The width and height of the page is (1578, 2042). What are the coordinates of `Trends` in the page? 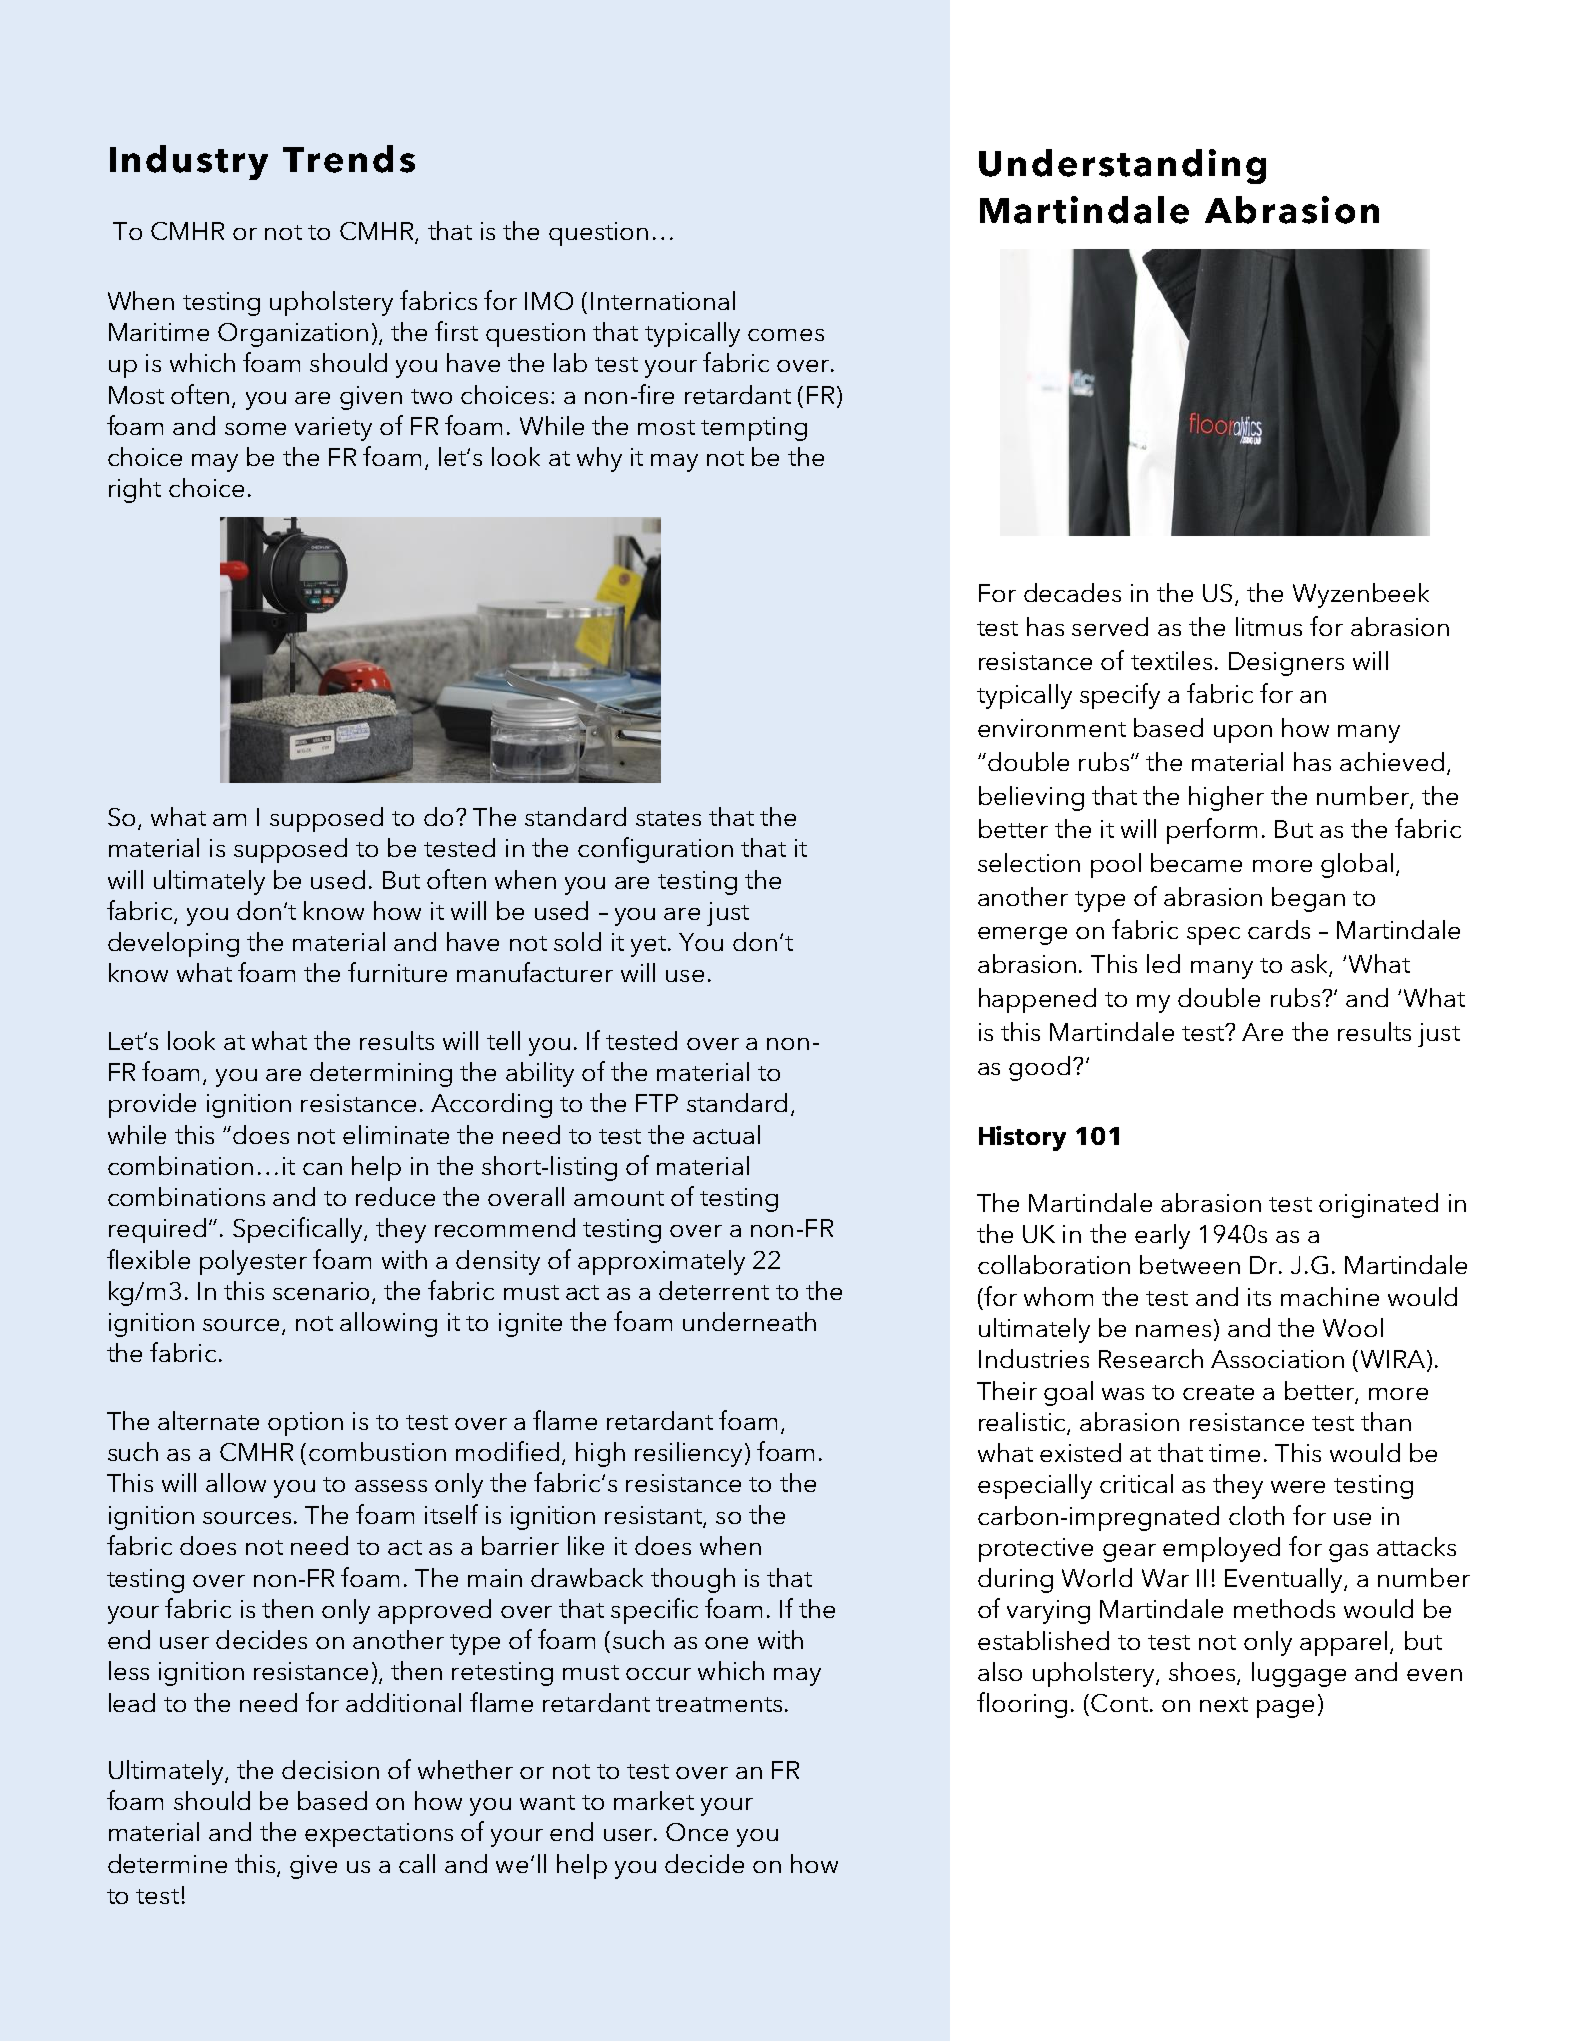 It's located at (349, 159).
